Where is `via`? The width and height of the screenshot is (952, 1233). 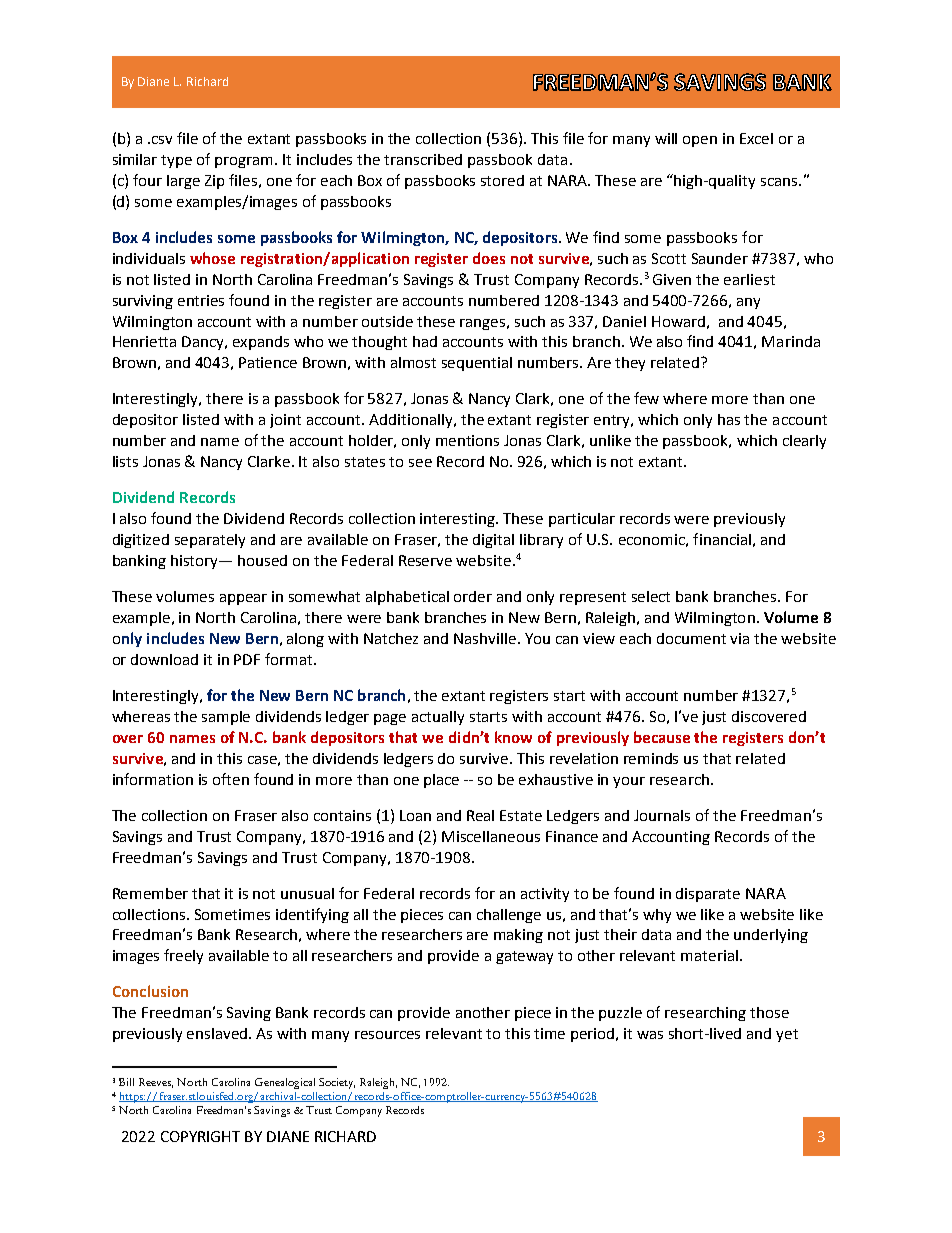 via is located at coordinates (739, 638).
